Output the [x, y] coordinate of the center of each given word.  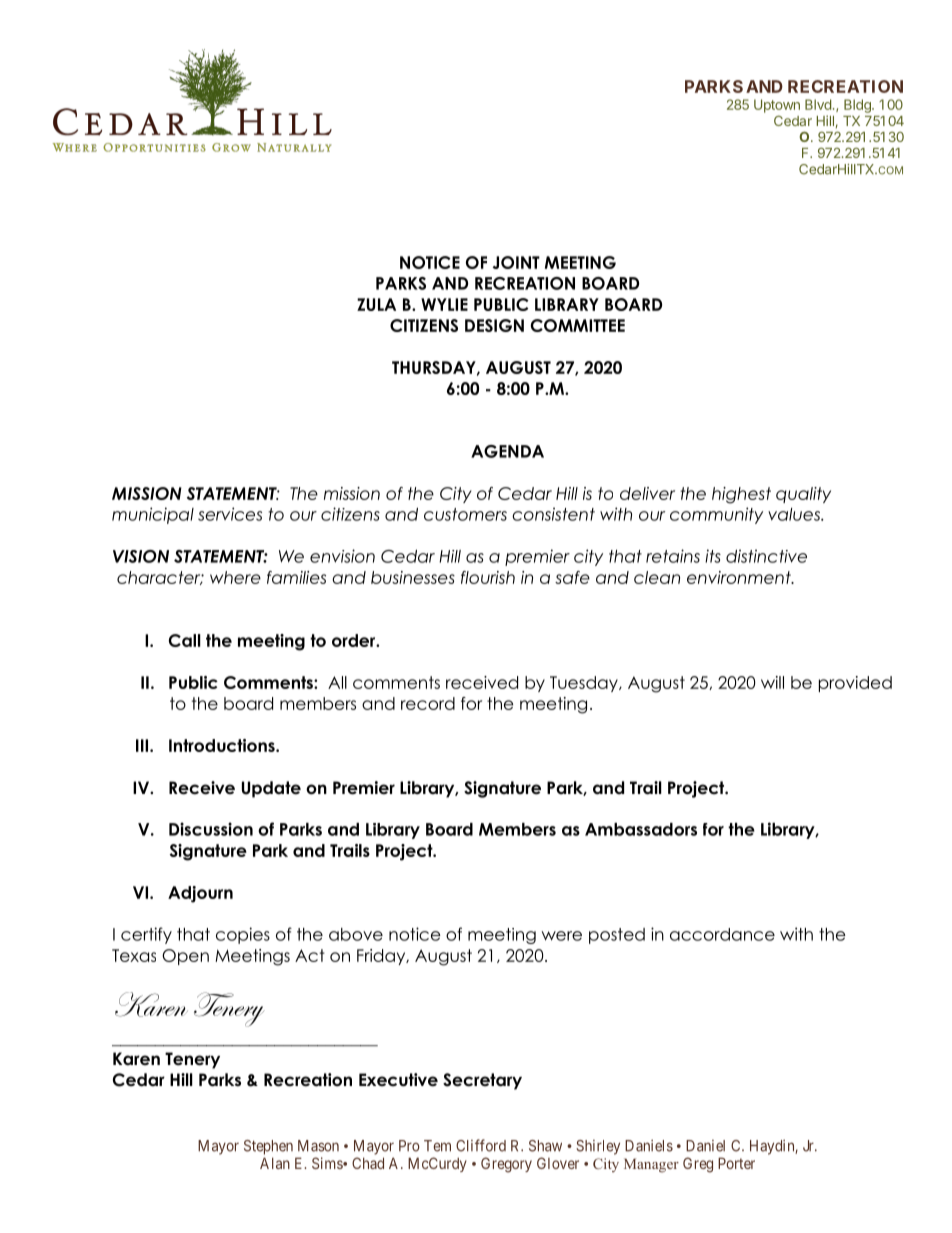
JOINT [516, 262]
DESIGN [494, 325]
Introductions [223, 745]
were [562, 936]
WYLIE [444, 304]
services [230, 514]
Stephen [268, 1147]
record [428, 703]
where [235, 577]
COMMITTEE [578, 325]
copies [243, 935]
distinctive [766, 556]
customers [465, 514]
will [772, 682]
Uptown [777, 106]
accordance [722, 934]
